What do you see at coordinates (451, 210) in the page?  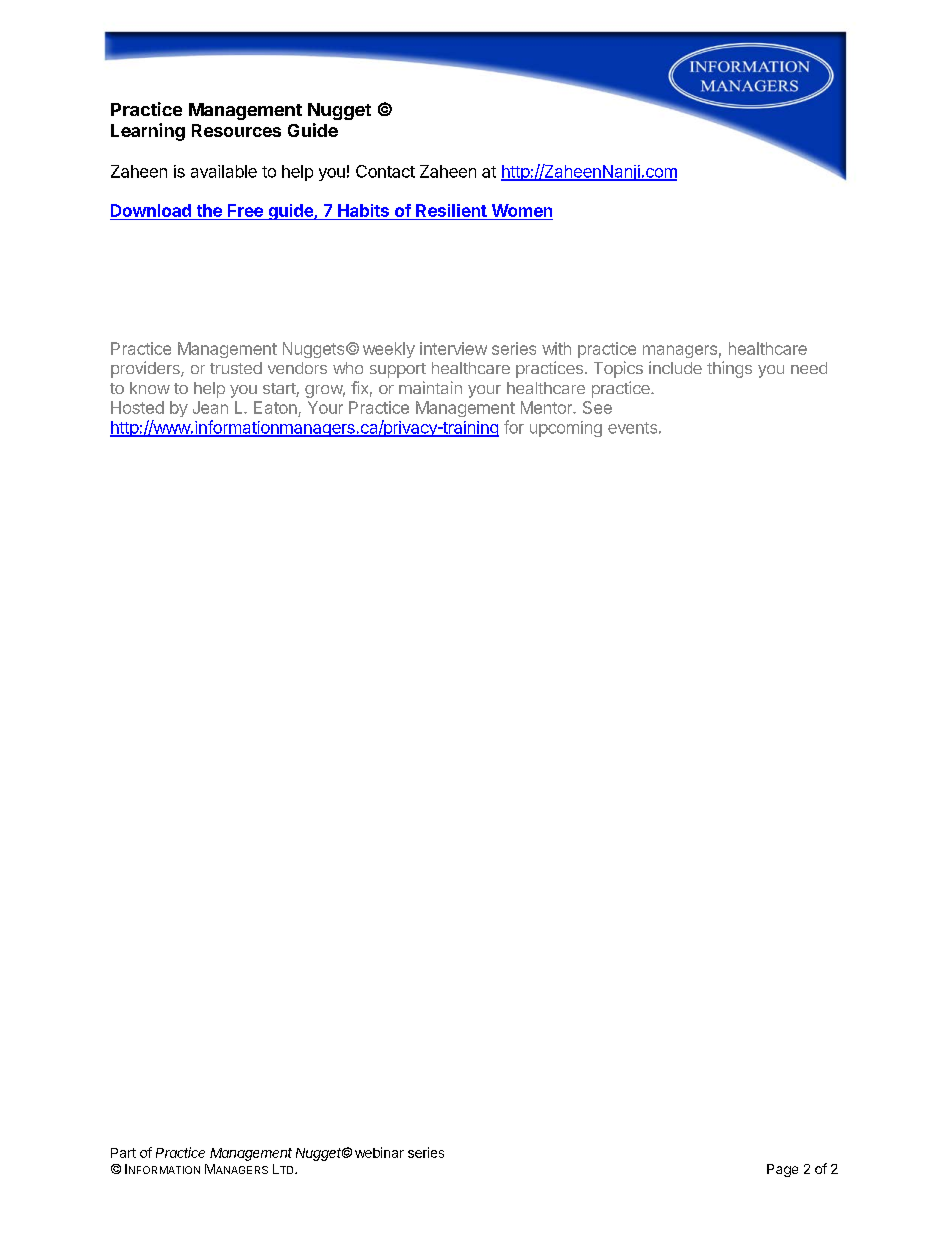 I see `Resilient` at bounding box center [451, 210].
